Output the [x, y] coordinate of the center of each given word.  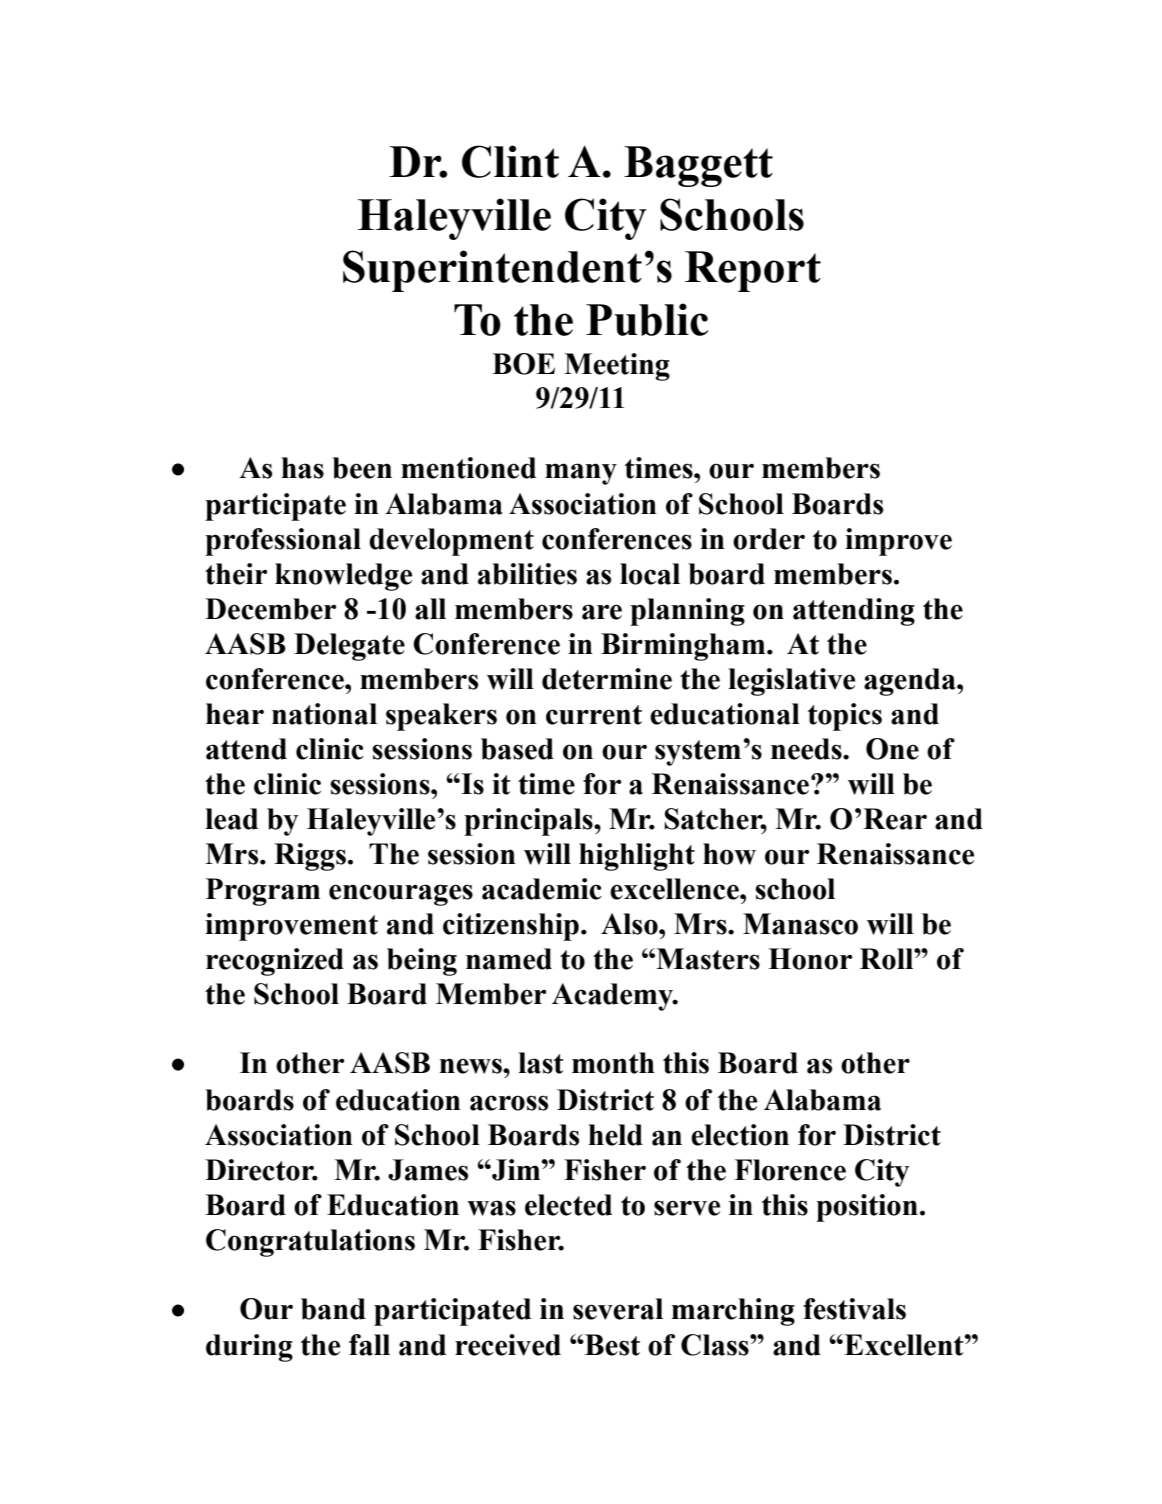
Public [647, 319]
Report [753, 271]
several [618, 1309]
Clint [510, 161]
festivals [854, 1309]
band [333, 1309]
